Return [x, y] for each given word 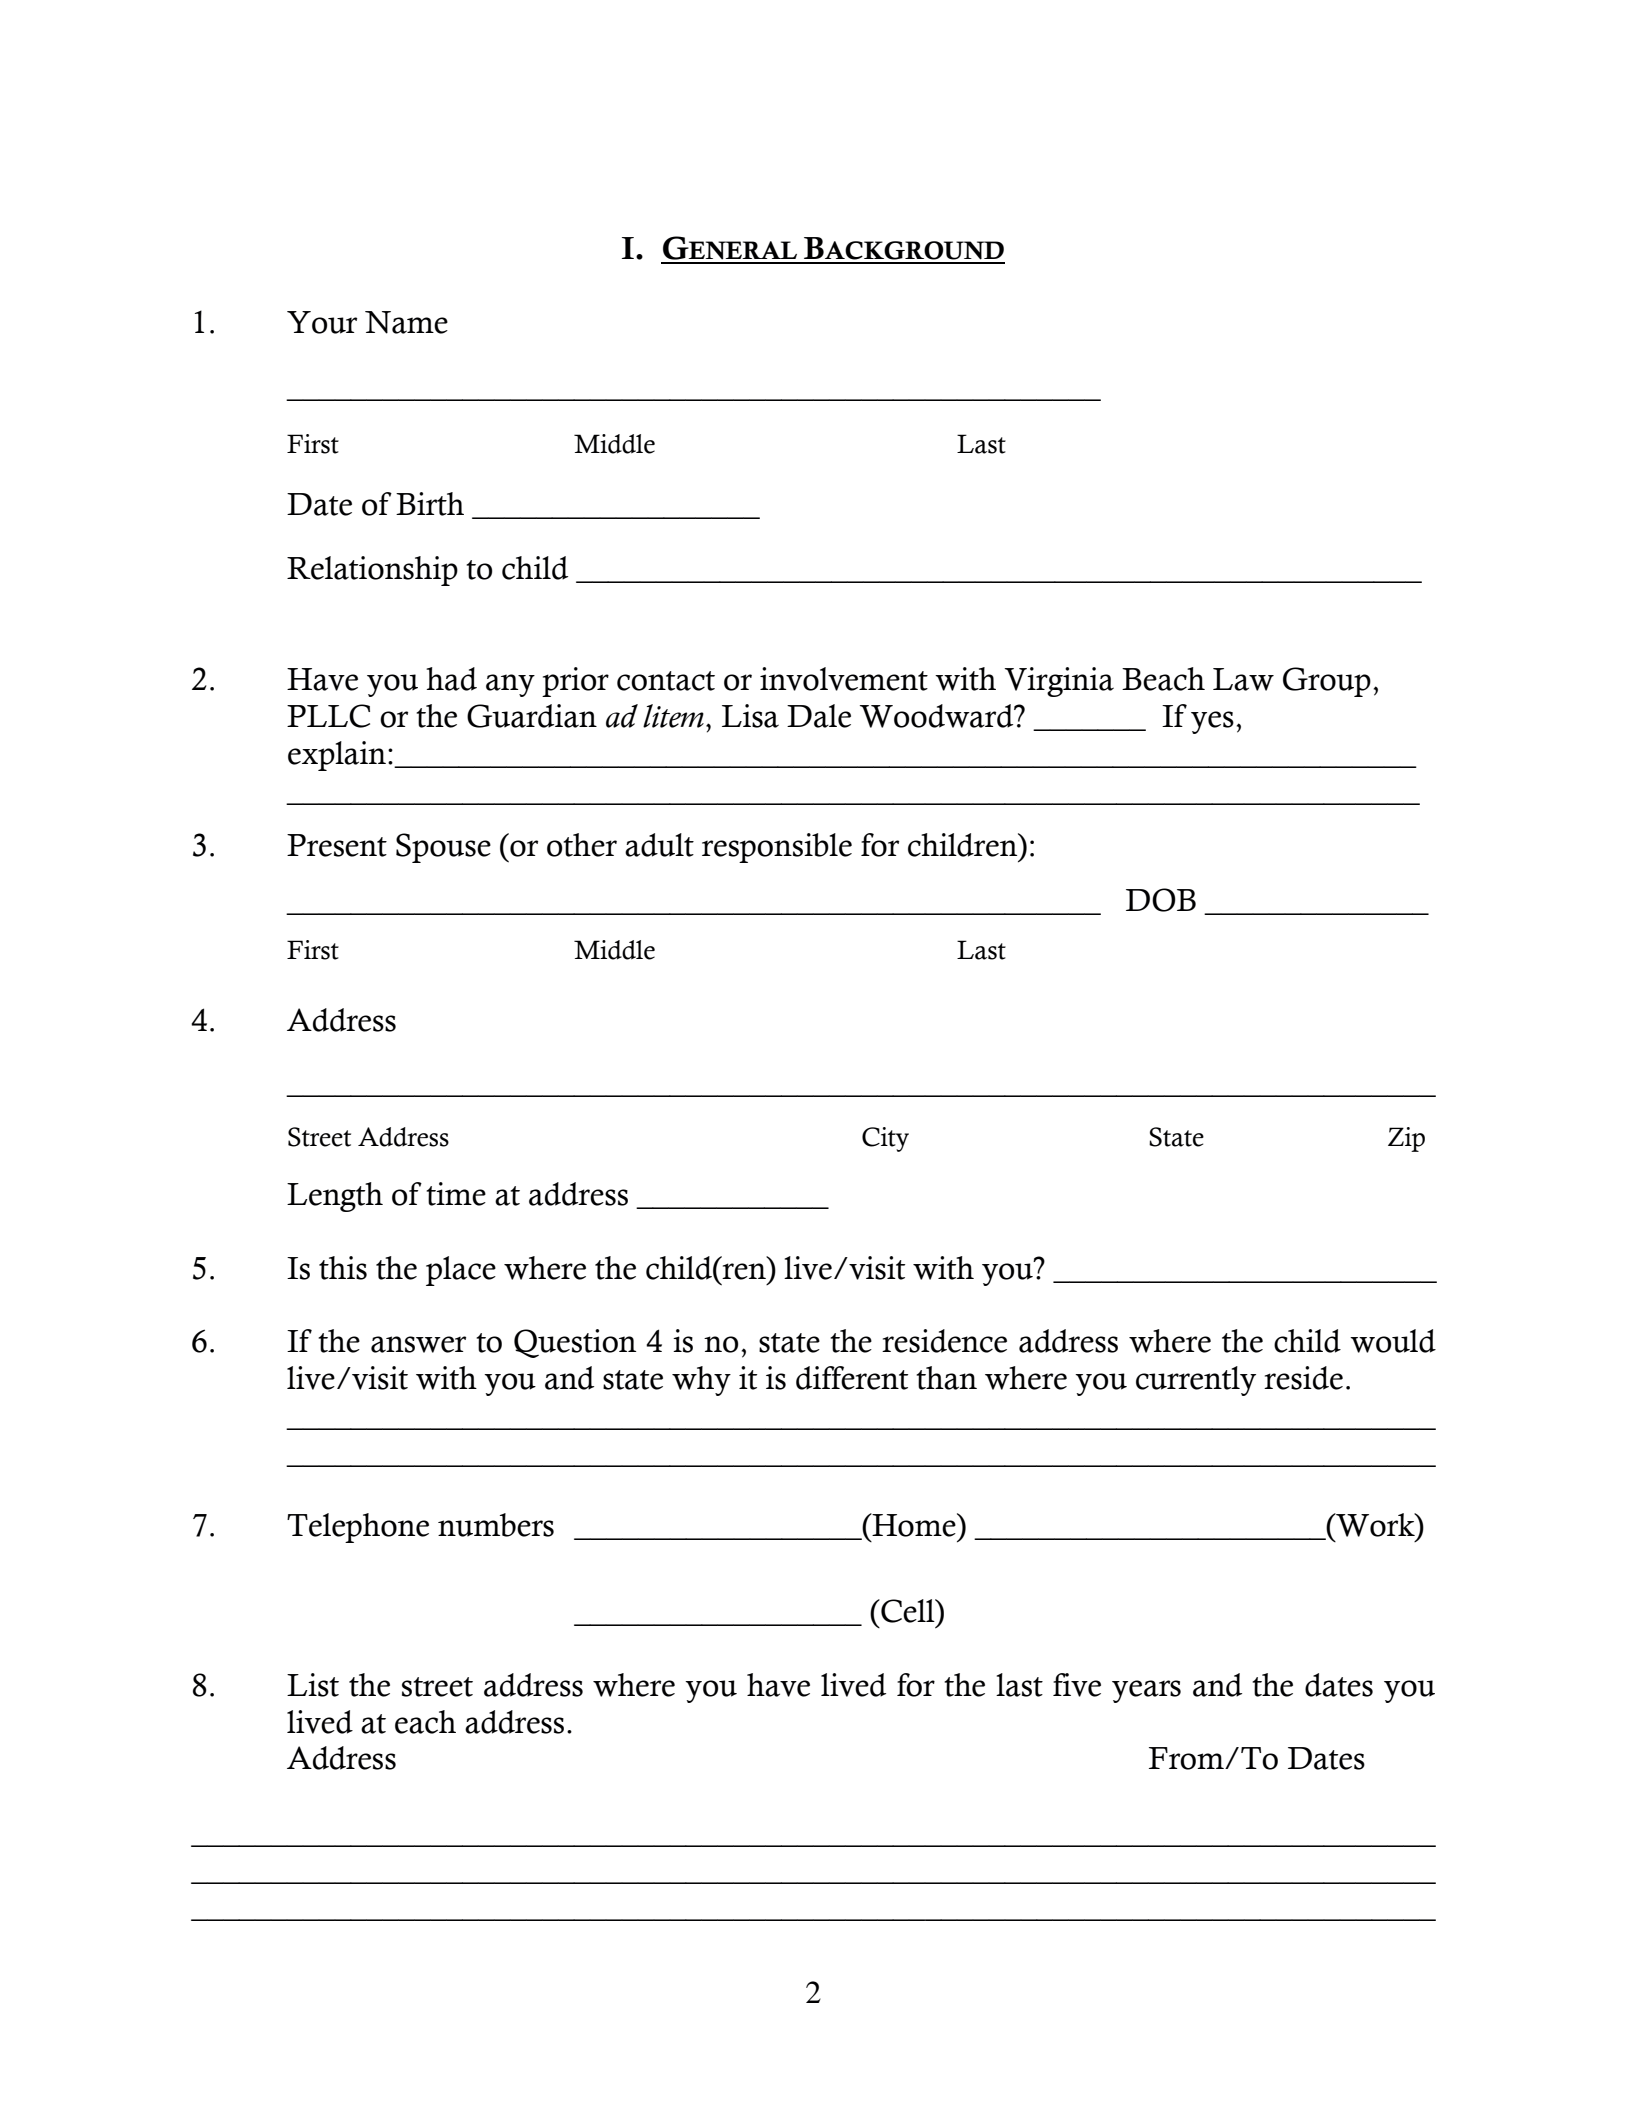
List [313, 1685]
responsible [777, 848]
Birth [430, 504]
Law [1243, 679]
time [456, 1194]
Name [406, 322]
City [885, 1139]
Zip [1406, 1139]
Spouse [443, 848]
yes [1212, 722]
